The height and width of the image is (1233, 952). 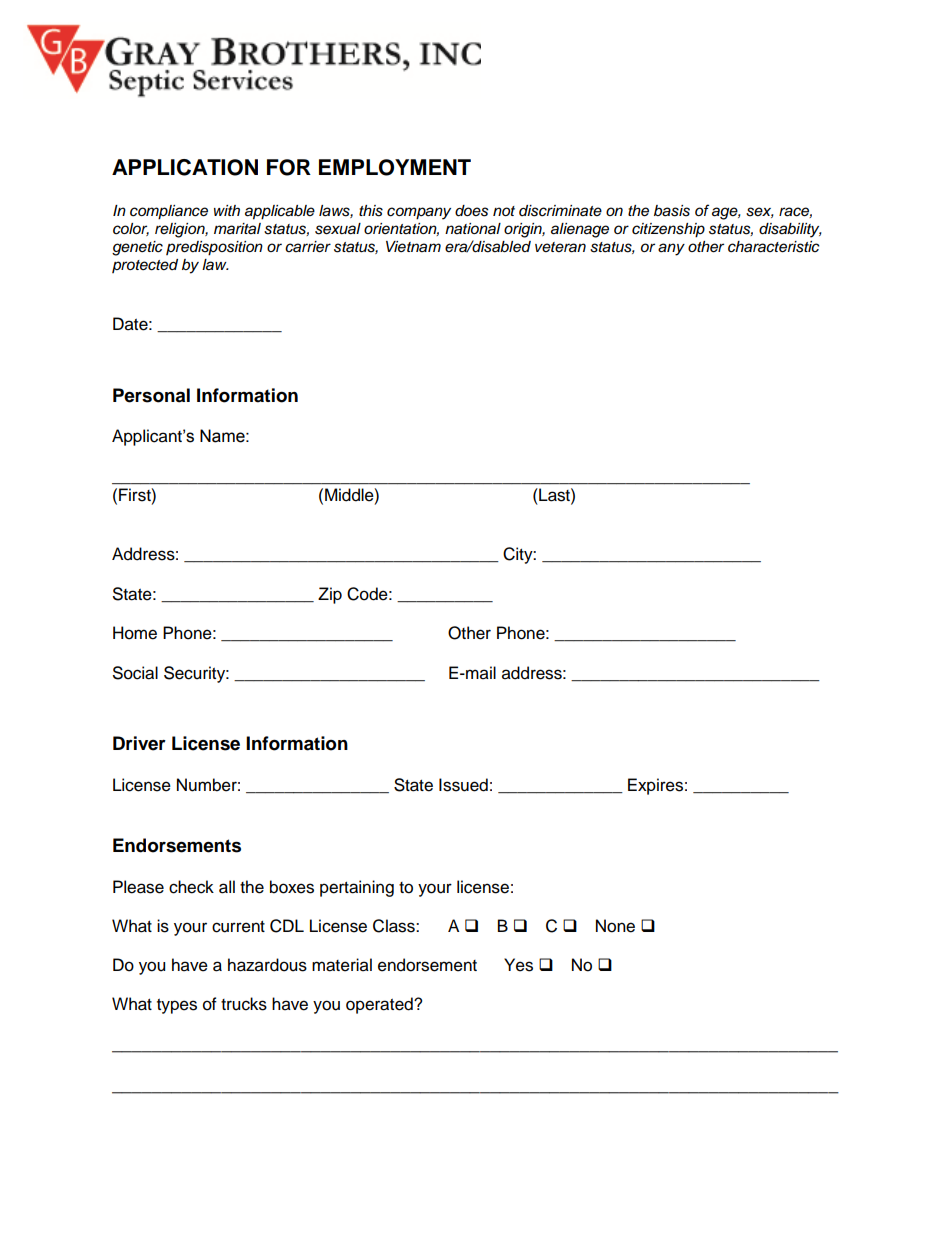 I want to click on operated, so click(x=380, y=1005).
